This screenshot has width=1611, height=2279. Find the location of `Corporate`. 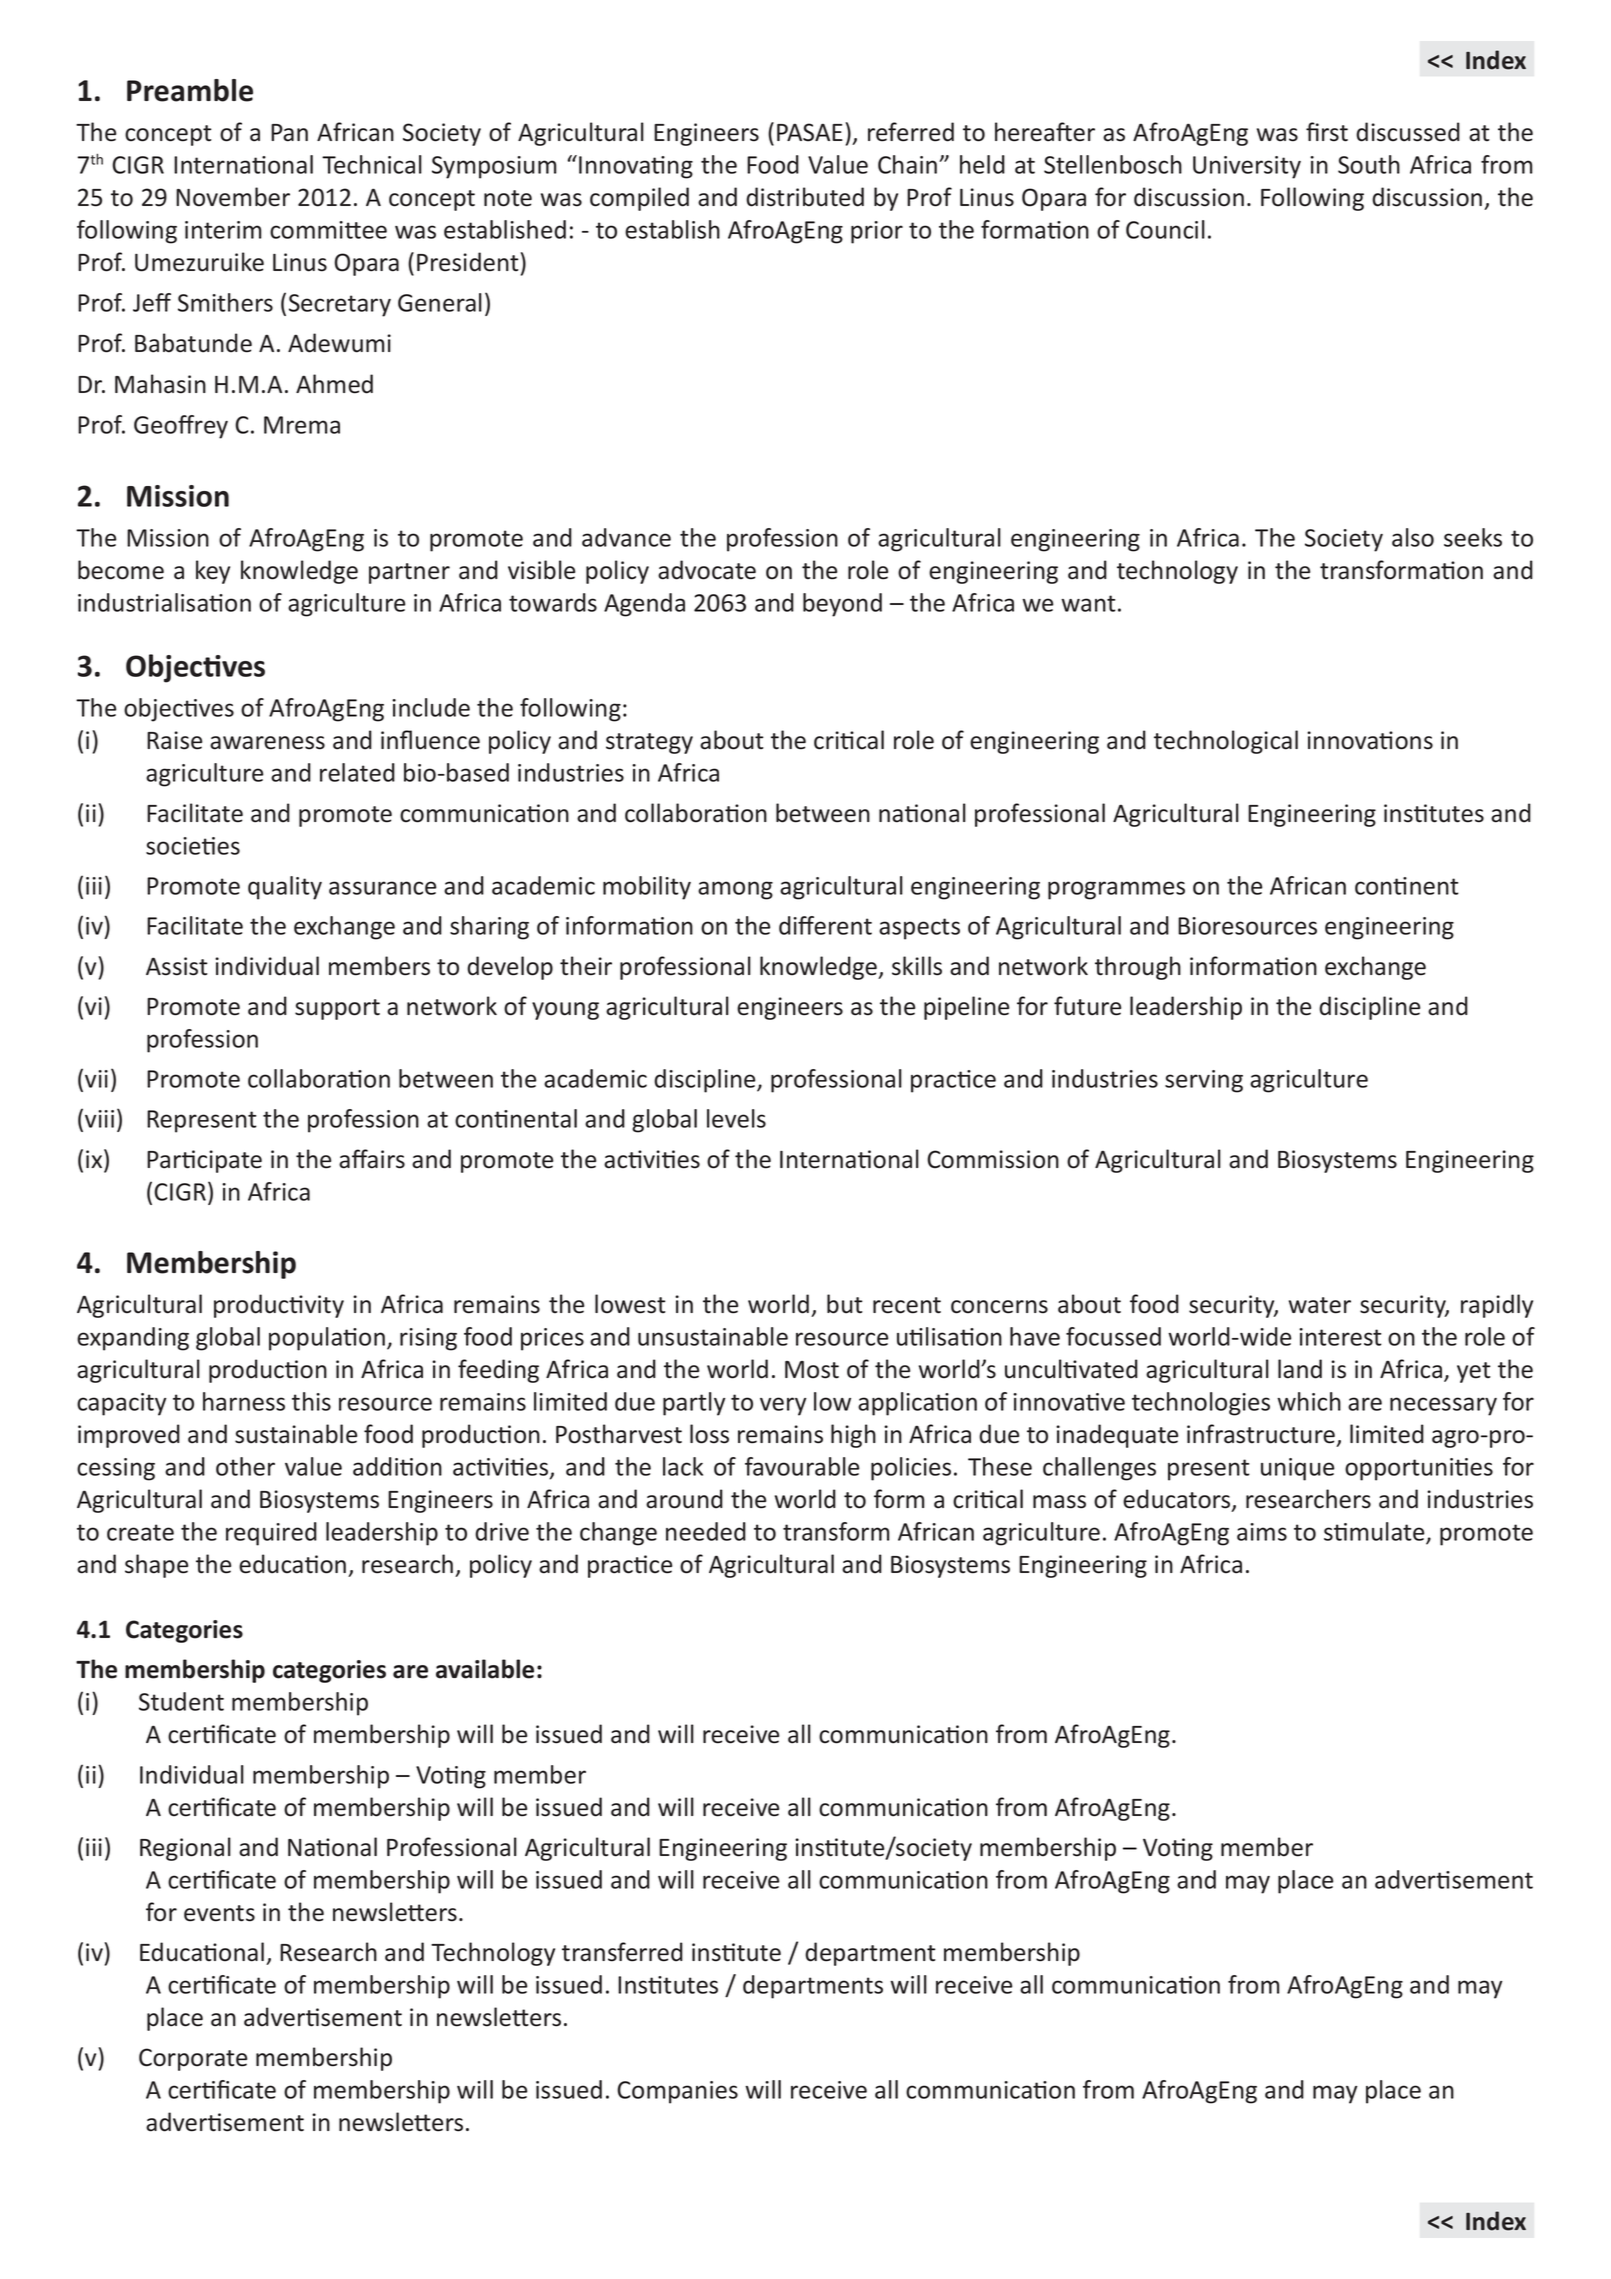

Corporate is located at coordinates (193, 2059).
